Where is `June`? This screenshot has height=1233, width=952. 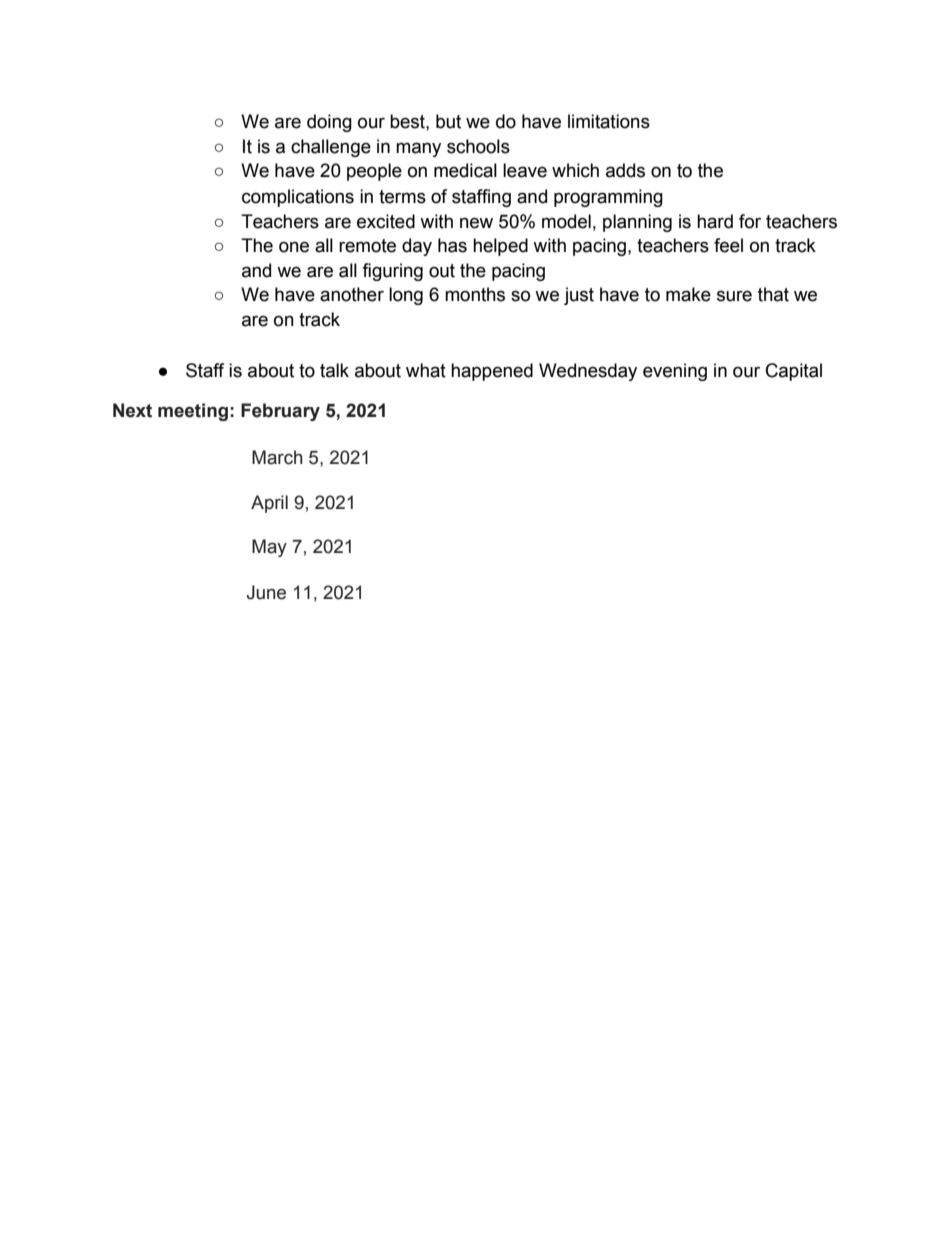 June is located at coordinates (266, 592).
